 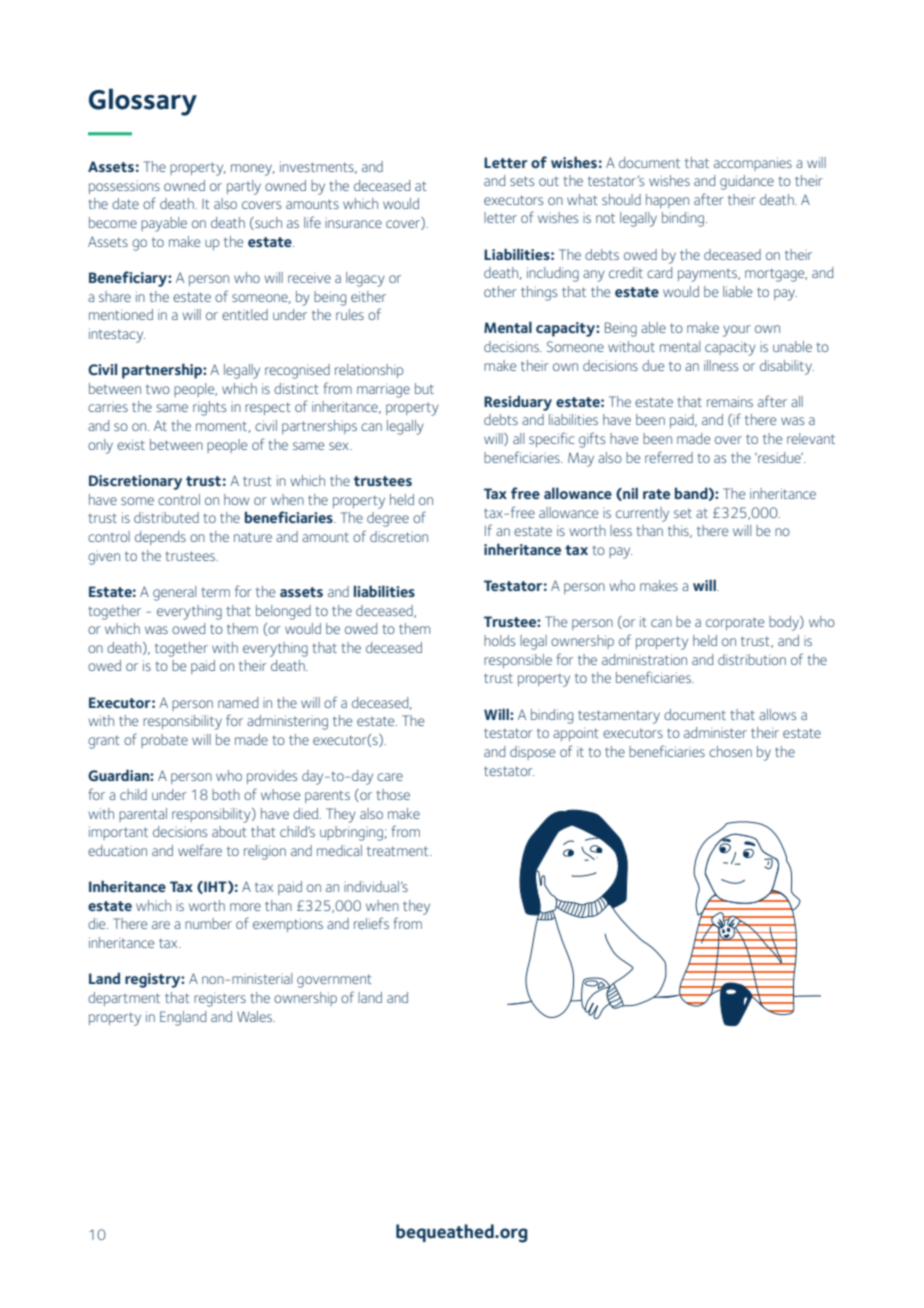 I want to click on chosen, so click(x=730, y=751).
